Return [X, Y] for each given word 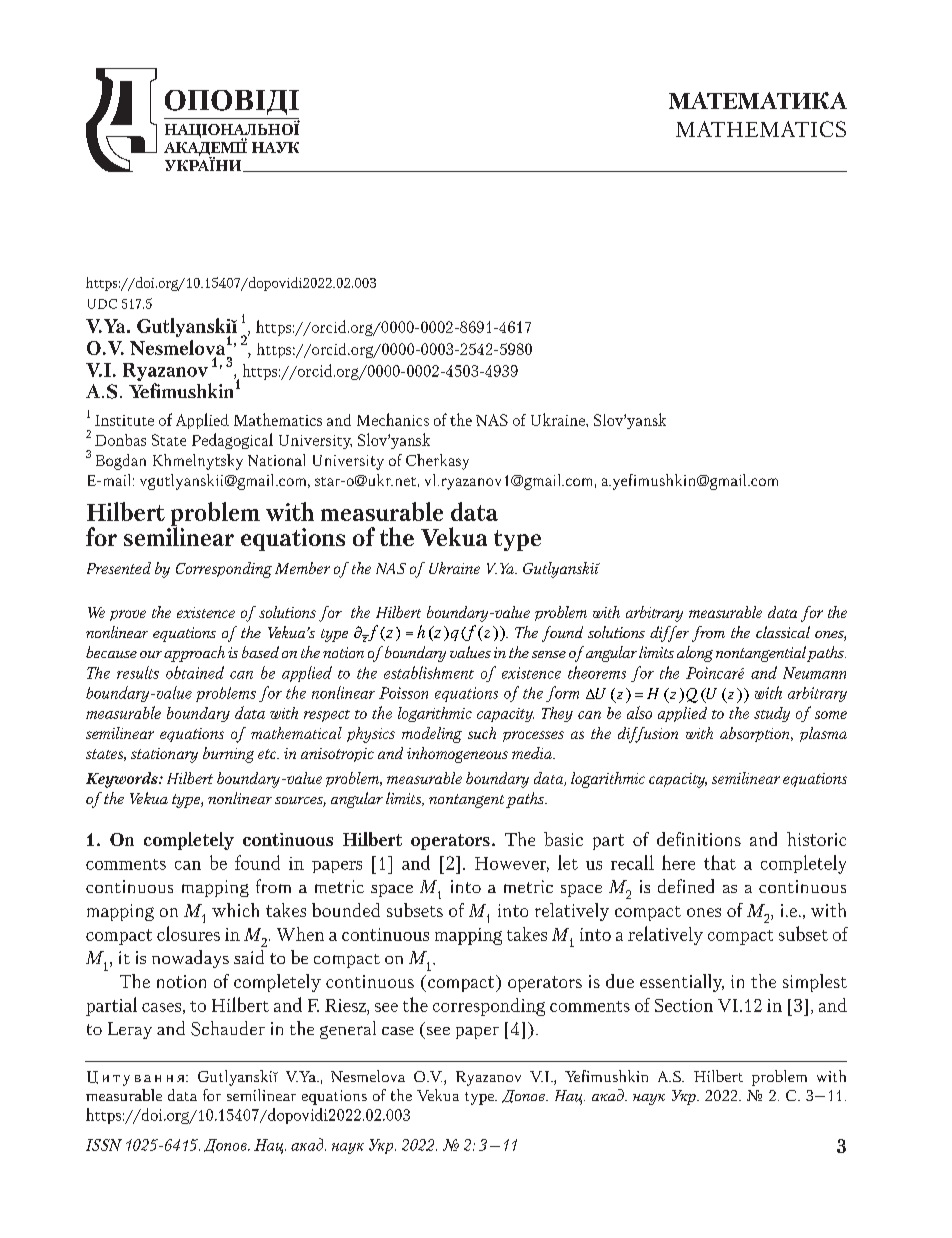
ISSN [104, 1145]
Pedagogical [232, 441]
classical [783, 632]
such [482, 733]
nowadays [190, 959]
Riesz [346, 1005]
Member [302, 568]
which [235, 910]
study [772, 714]
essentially [682, 983]
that [720, 862]
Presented [119, 568]
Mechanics [393, 419]
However [512, 864]
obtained [195, 672]
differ [669, 634]
